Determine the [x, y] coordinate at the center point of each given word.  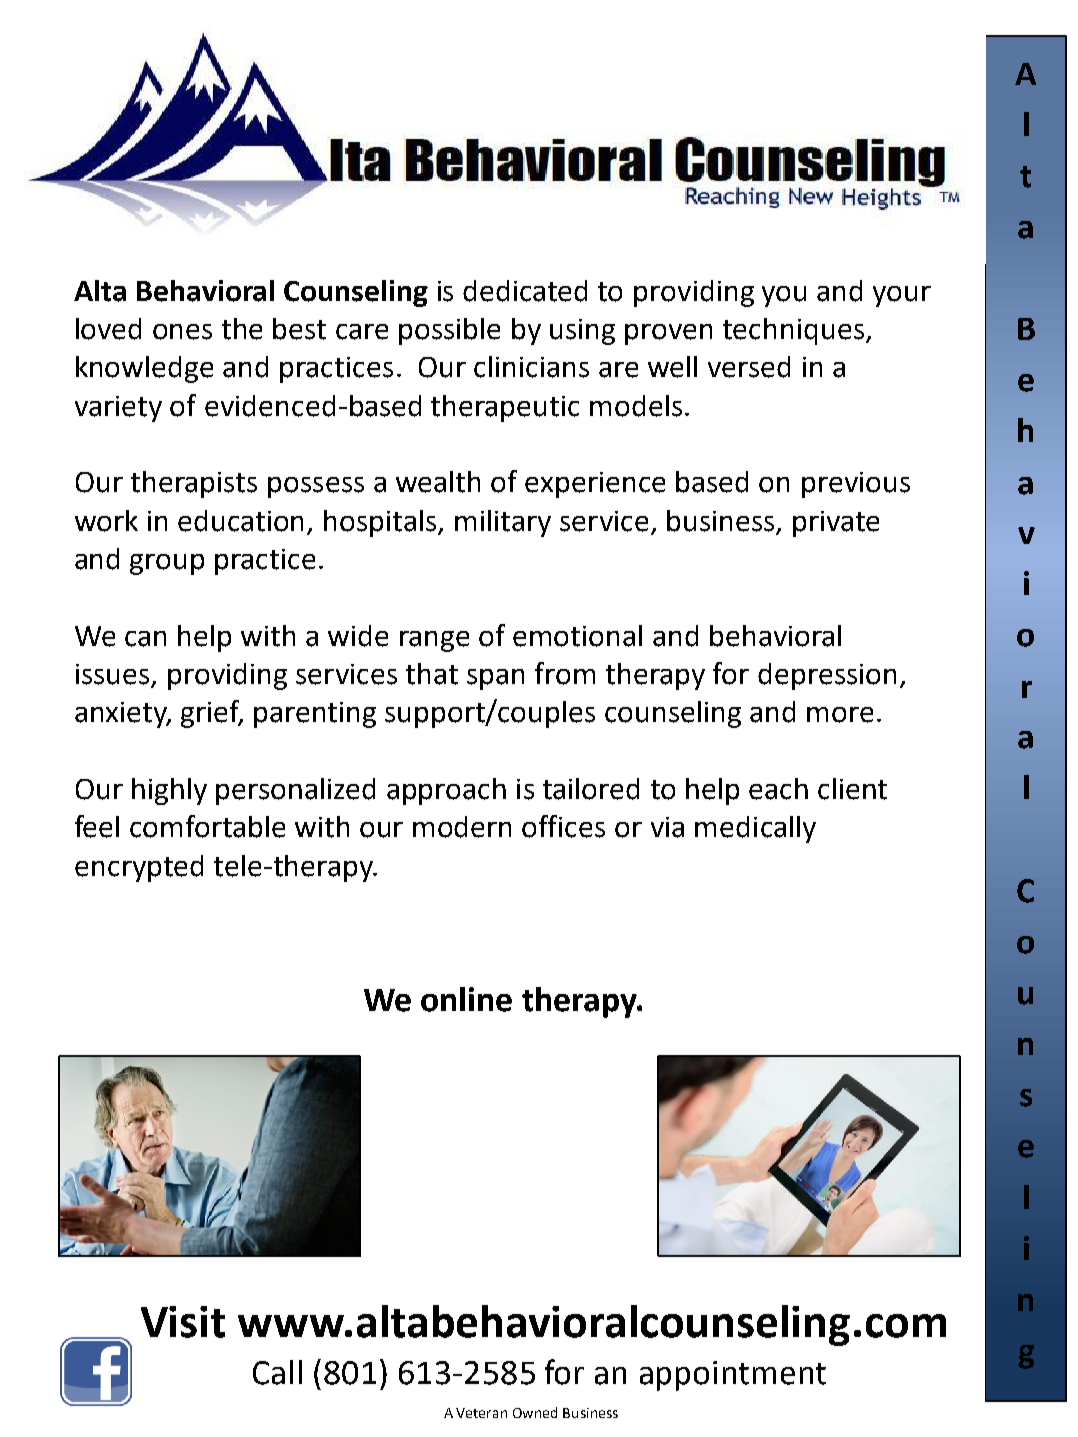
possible [449, 331]
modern [462, 827]
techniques [793, 331]
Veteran [481, 1413]
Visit [183, 1322]
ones [182, 332]
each [778, 789]
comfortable [207, 826]
